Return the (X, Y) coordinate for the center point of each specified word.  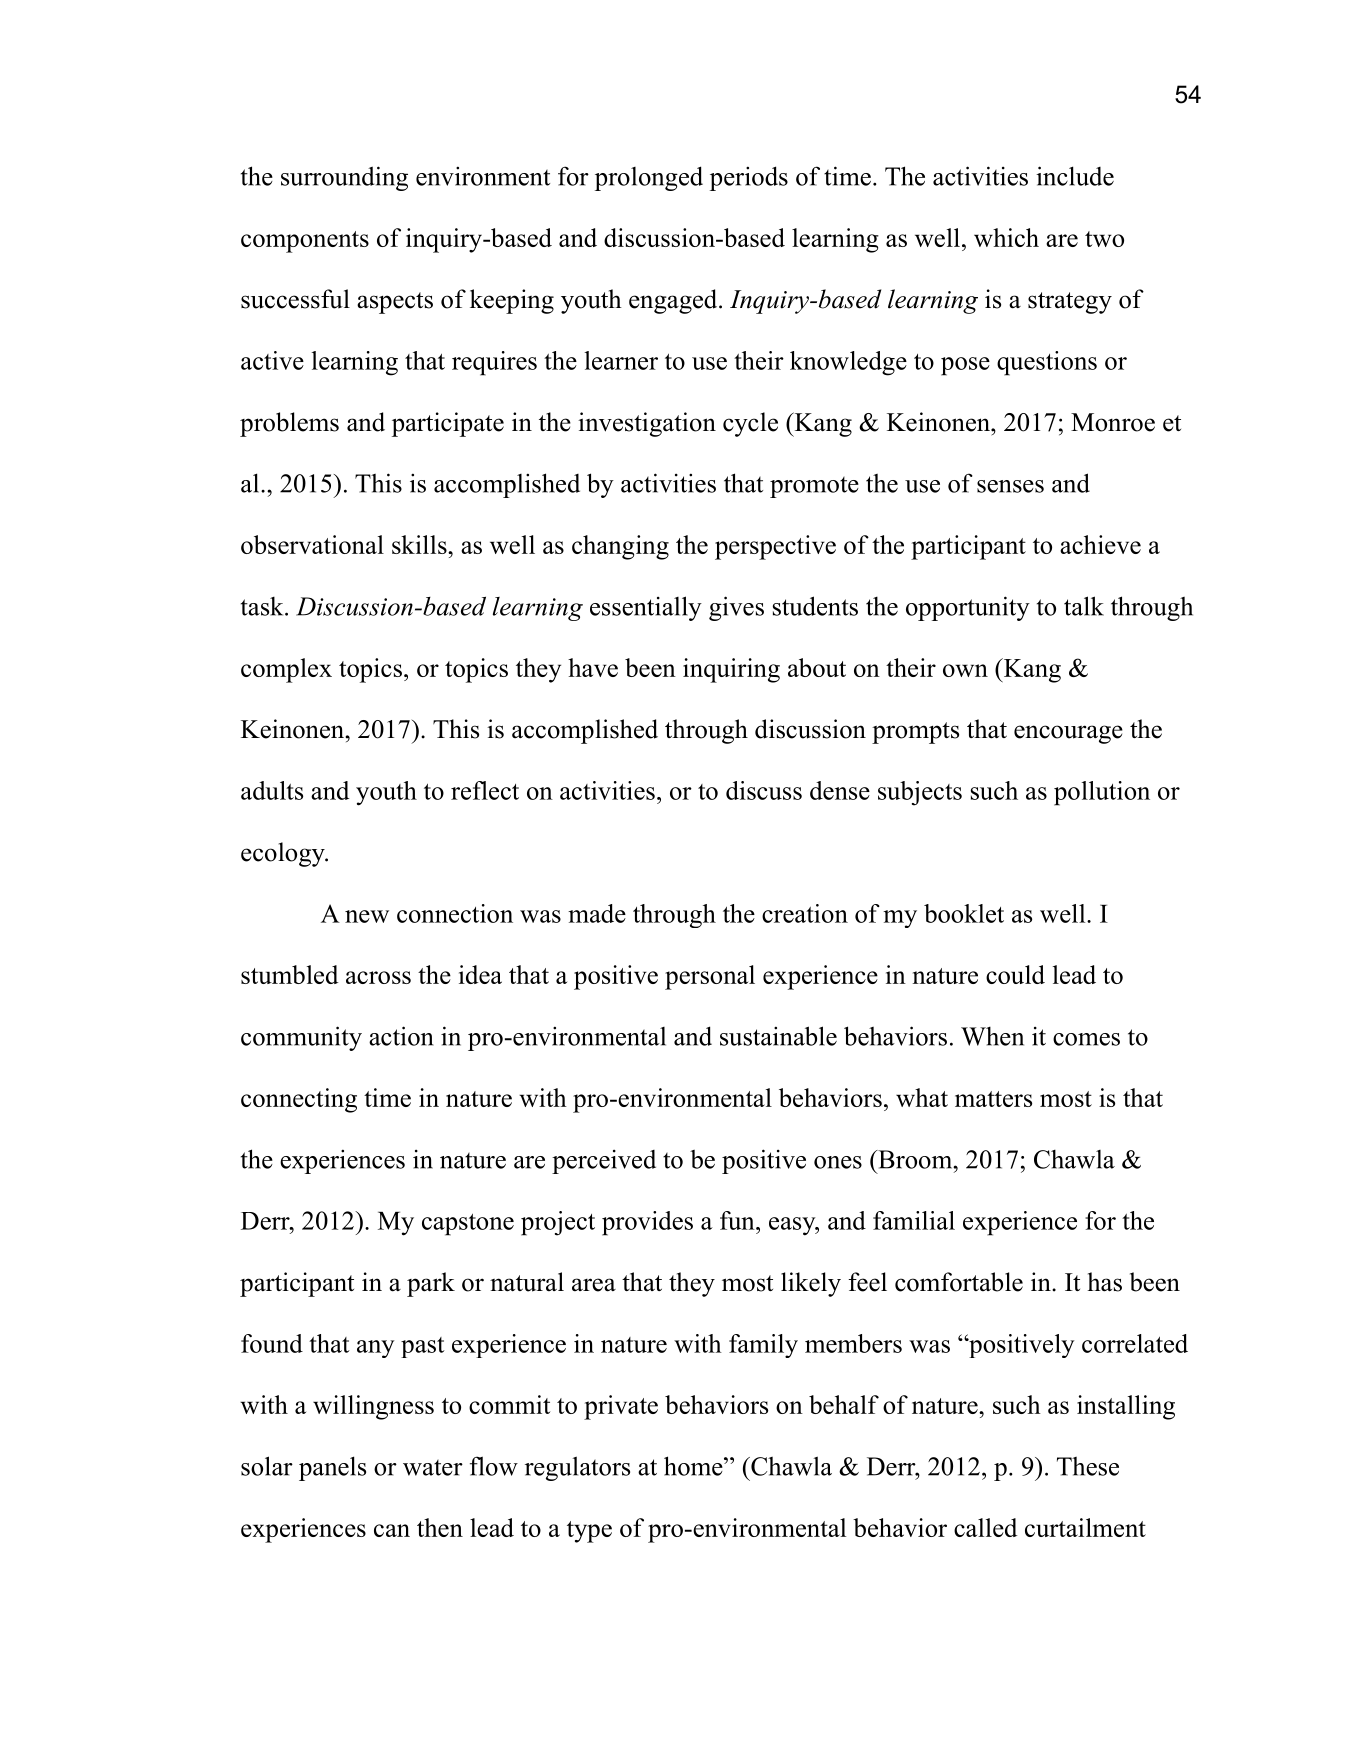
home (693, 1466)
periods (749, 178)
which (1006, 237)
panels (332, 1468)
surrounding (344, 178)
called (985, 1527)
